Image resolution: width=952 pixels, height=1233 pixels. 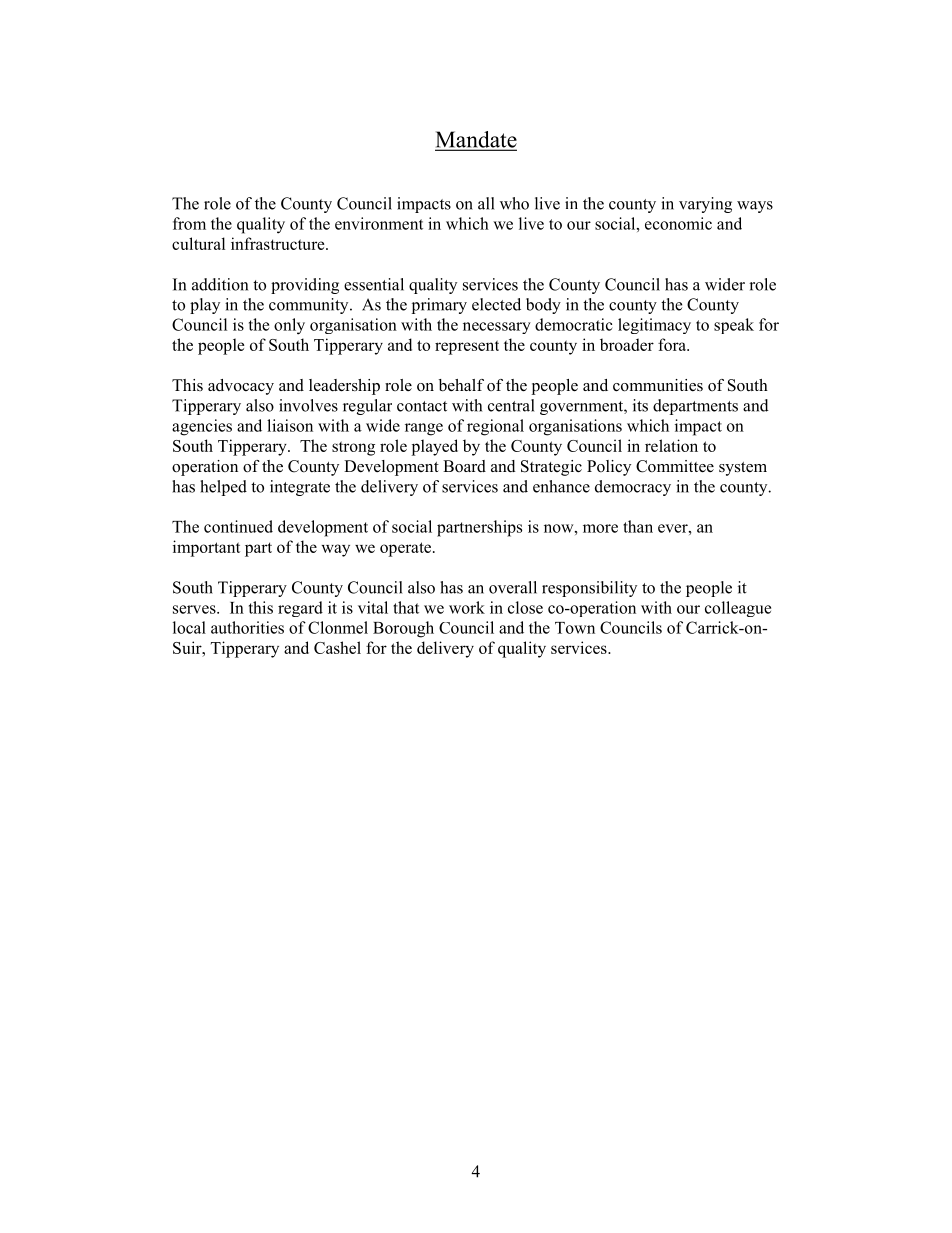 I want to click on advocacy, so click(x=241, y=387).
